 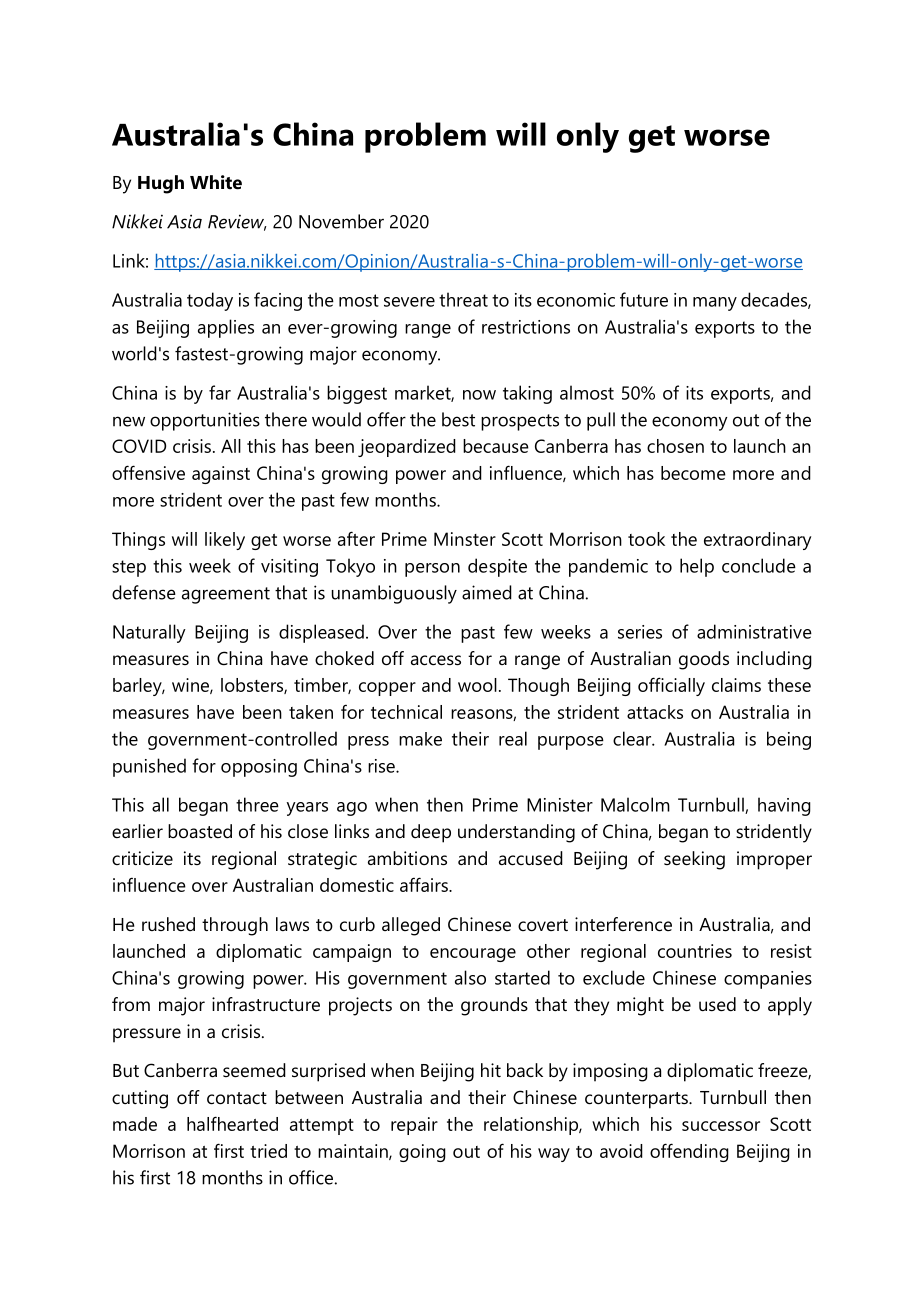 What do you see at coordinates (216, 182) in the page?
I see `White` at bounding box center [216, 182].
